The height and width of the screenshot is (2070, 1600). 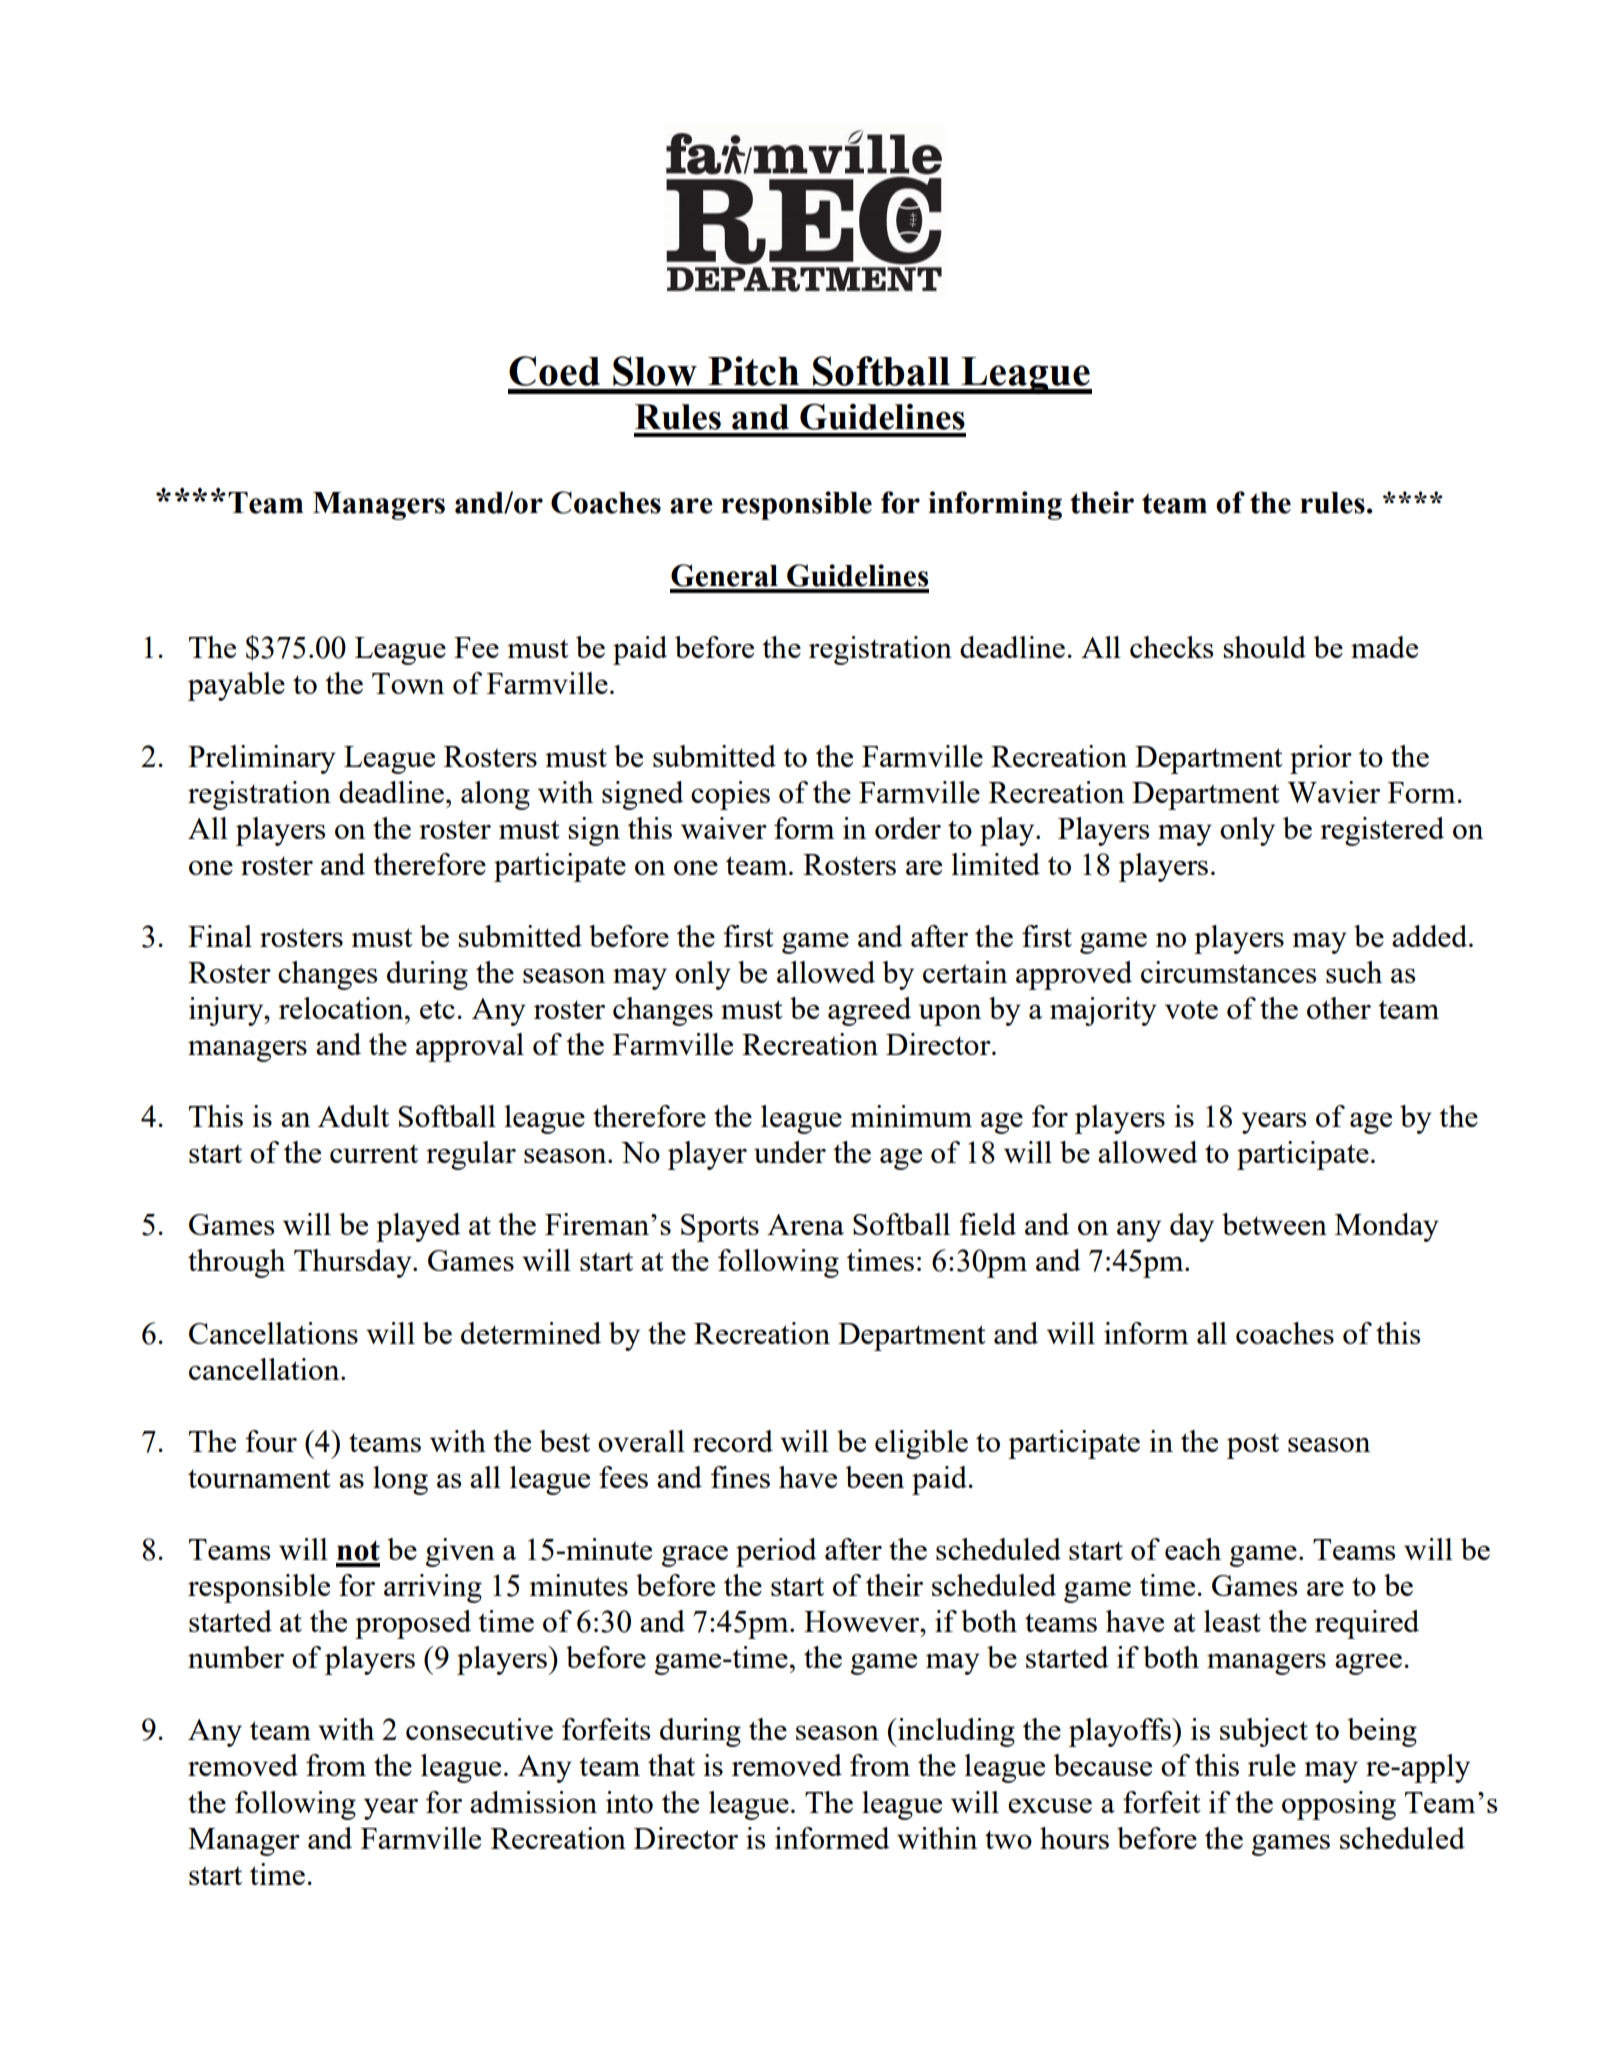 I want to click on opposing, so click(x=1339, y=1805).
